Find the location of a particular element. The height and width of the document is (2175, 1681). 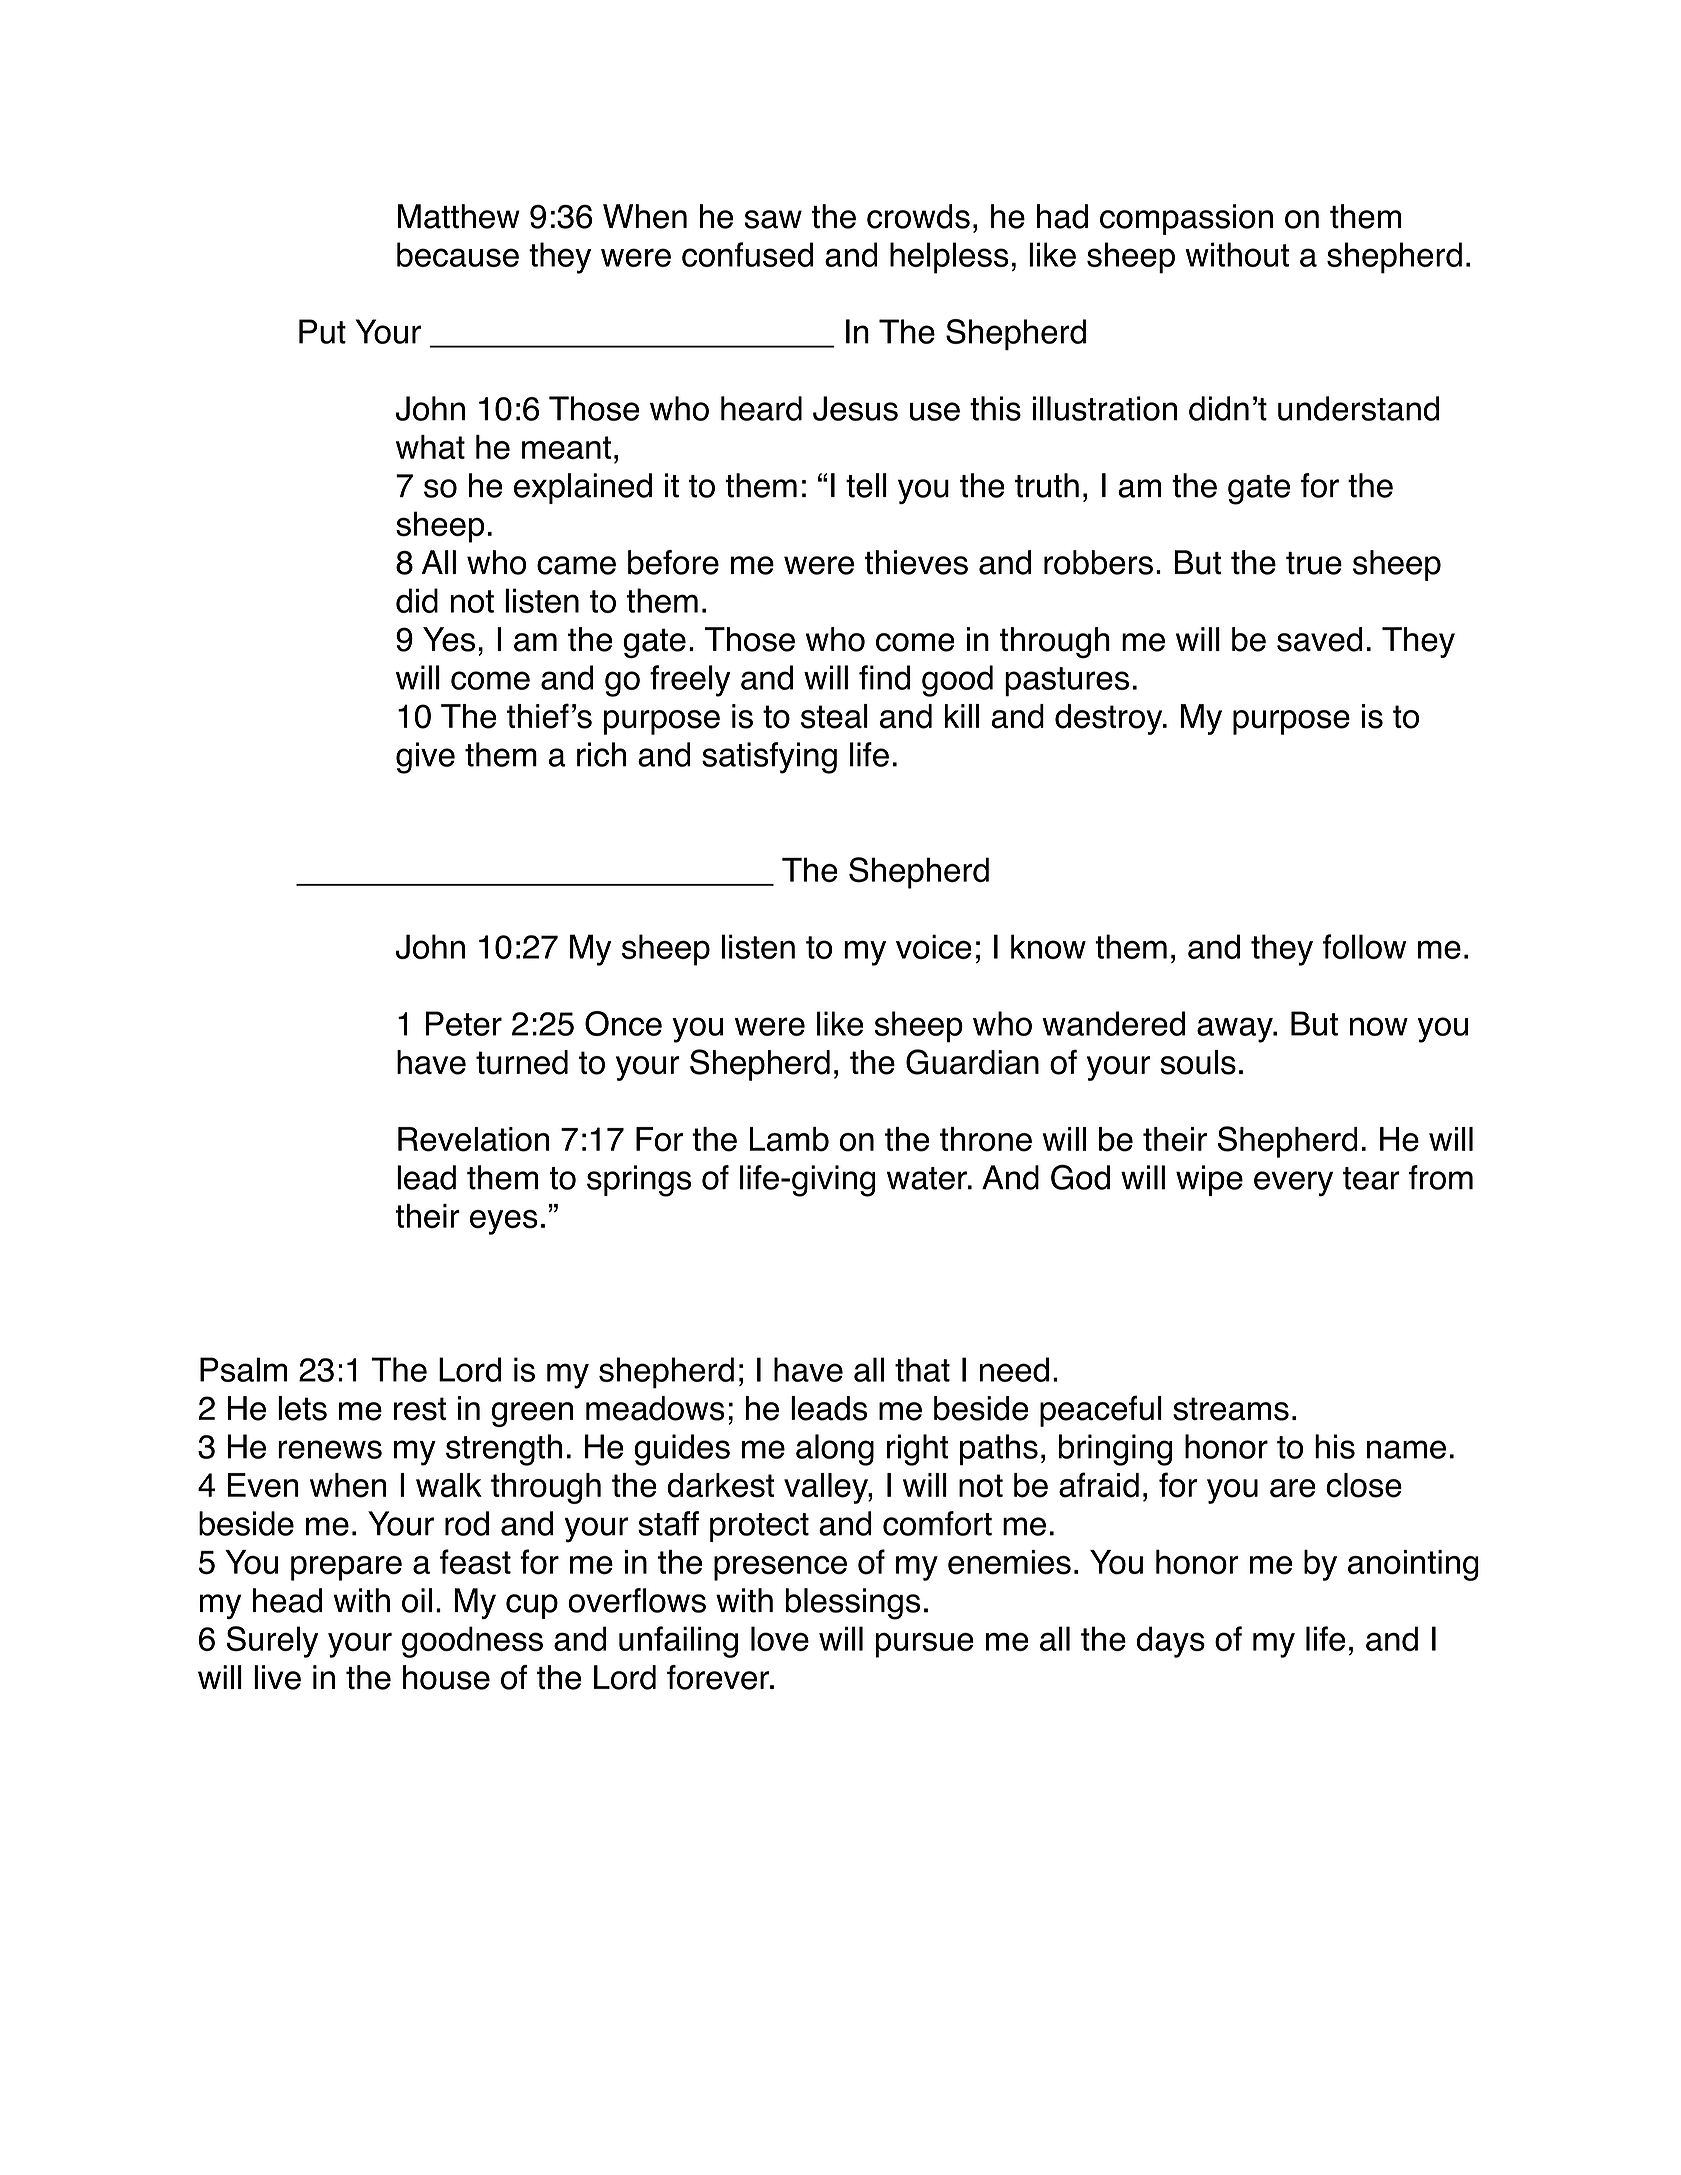

every is located at coordinates (1293, 1184).
